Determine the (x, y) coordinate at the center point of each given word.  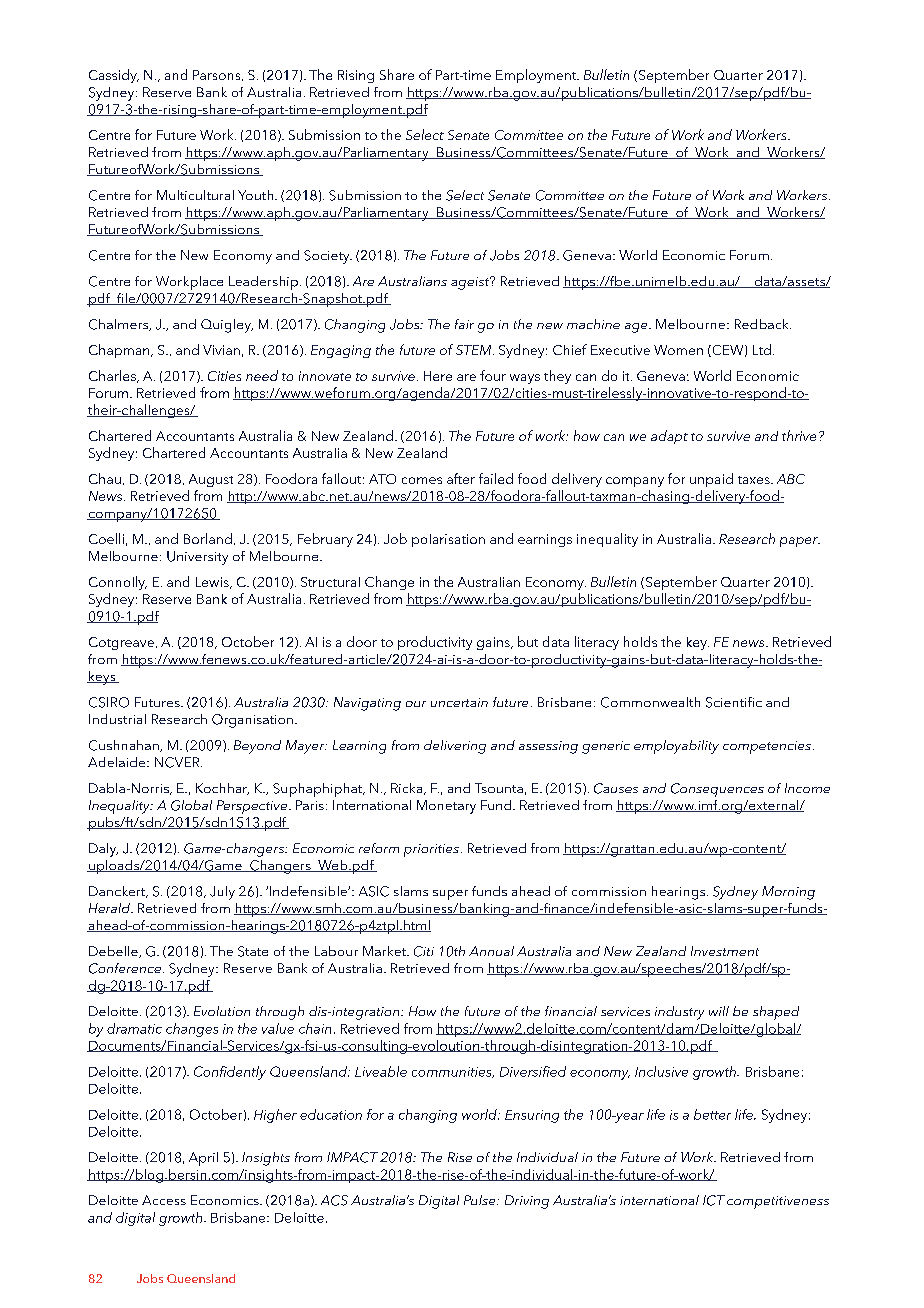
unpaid (711, 480)
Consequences (717, 790)
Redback (763, 324)
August (211, 480)
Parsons (218, 75)
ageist (471, 283)
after (461, 478)
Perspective (253, 807)
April (203, 1159)
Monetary (446, 807)
